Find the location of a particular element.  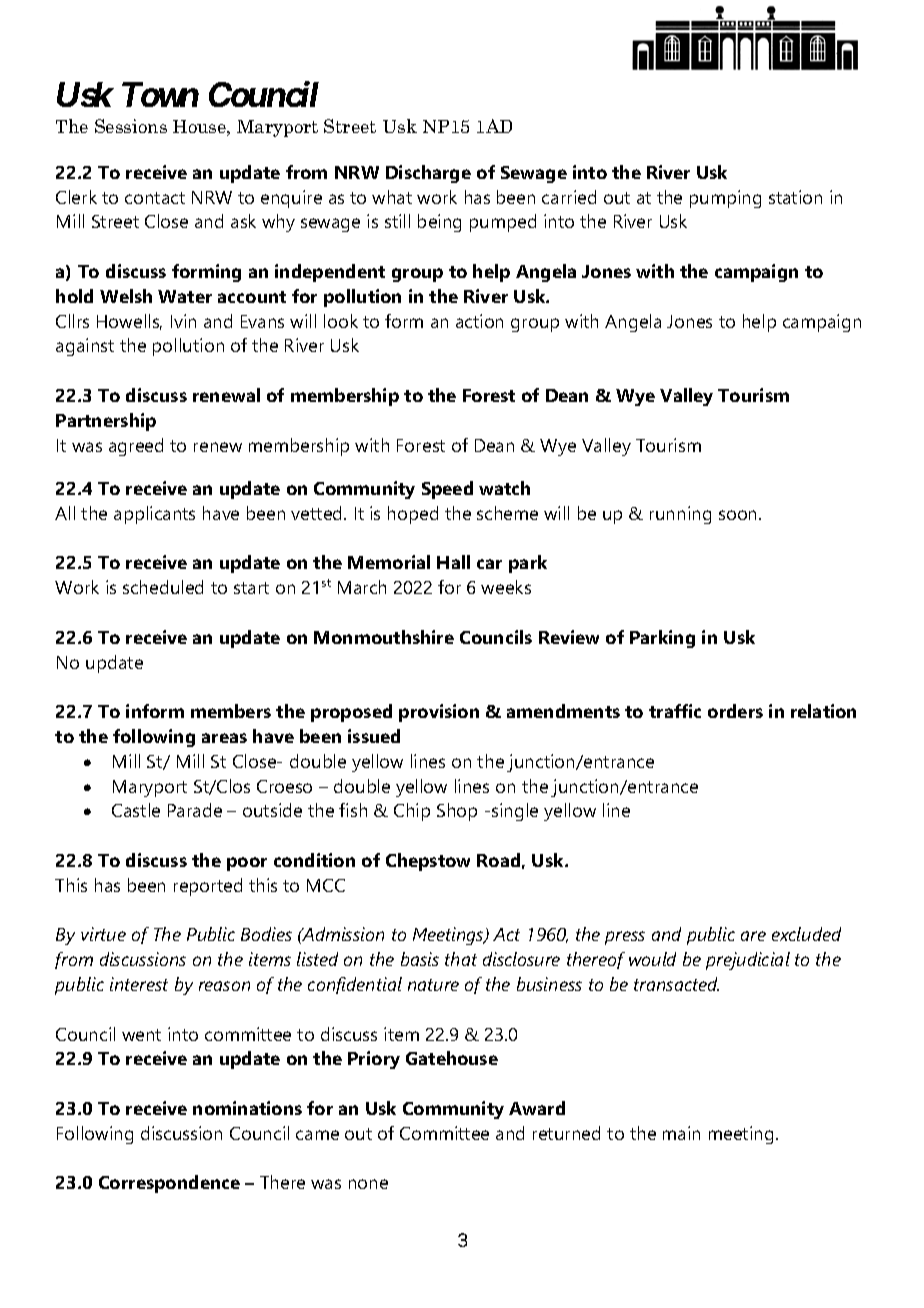

excluded is located at coordinates (806, 934).
